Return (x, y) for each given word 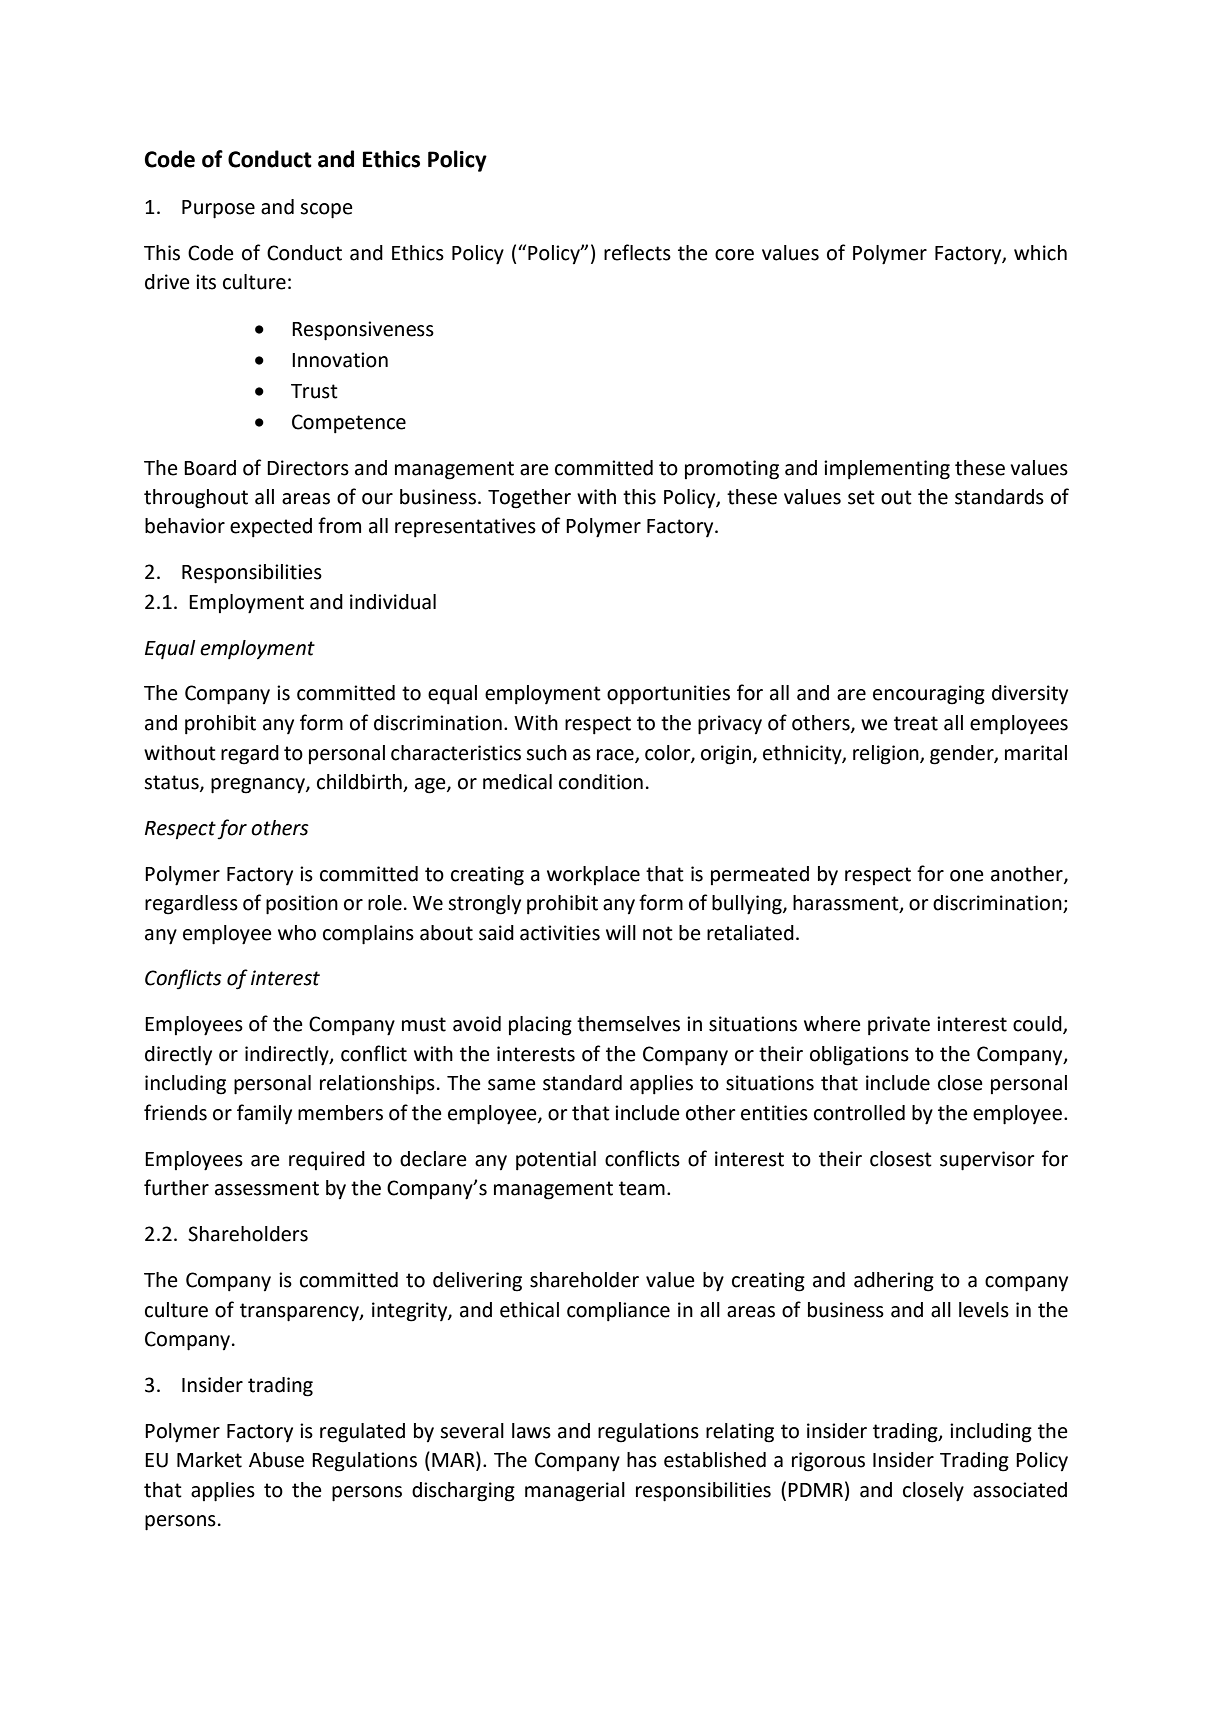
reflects (637, 252)
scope (326, 211)
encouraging (929, 695)
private (899, 1026)
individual (393, 602)
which (1040, 253)
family (264, 1114)
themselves (628, 1024)
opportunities (668, 695)
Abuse (276, 1460)
